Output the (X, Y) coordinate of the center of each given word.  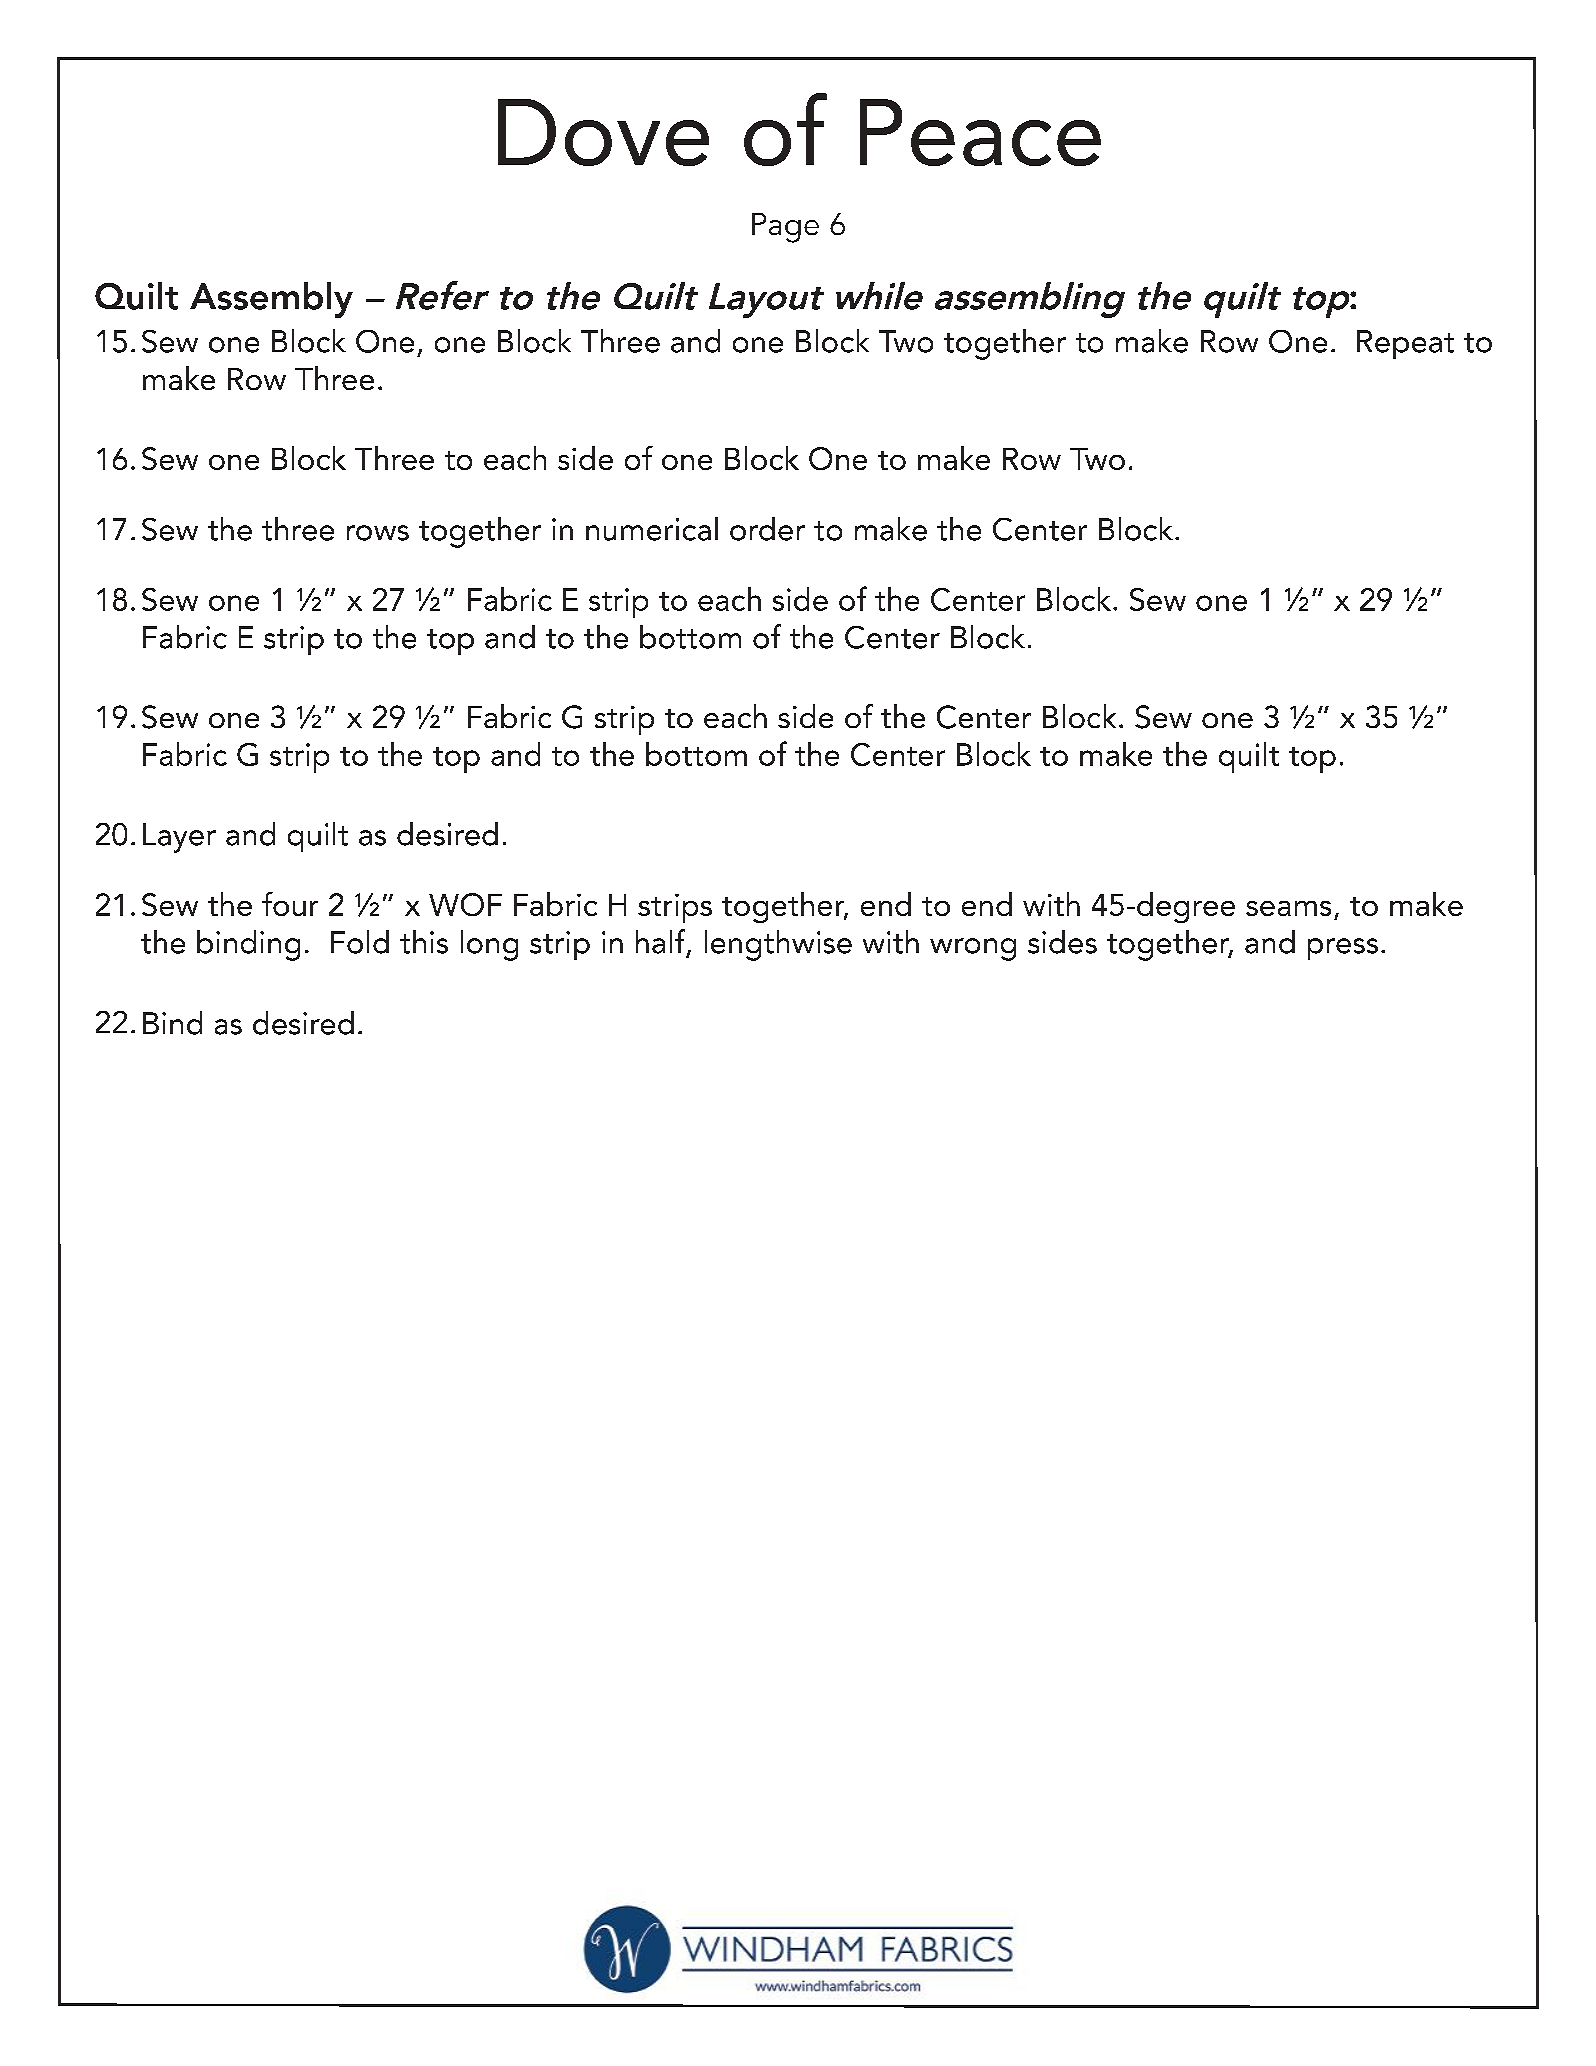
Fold (360, 942)
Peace (980, 132)
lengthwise (778, 945)
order (767, 529)
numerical (652, 529)
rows (378, 533)
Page (785, 228)
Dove (603, 132)
